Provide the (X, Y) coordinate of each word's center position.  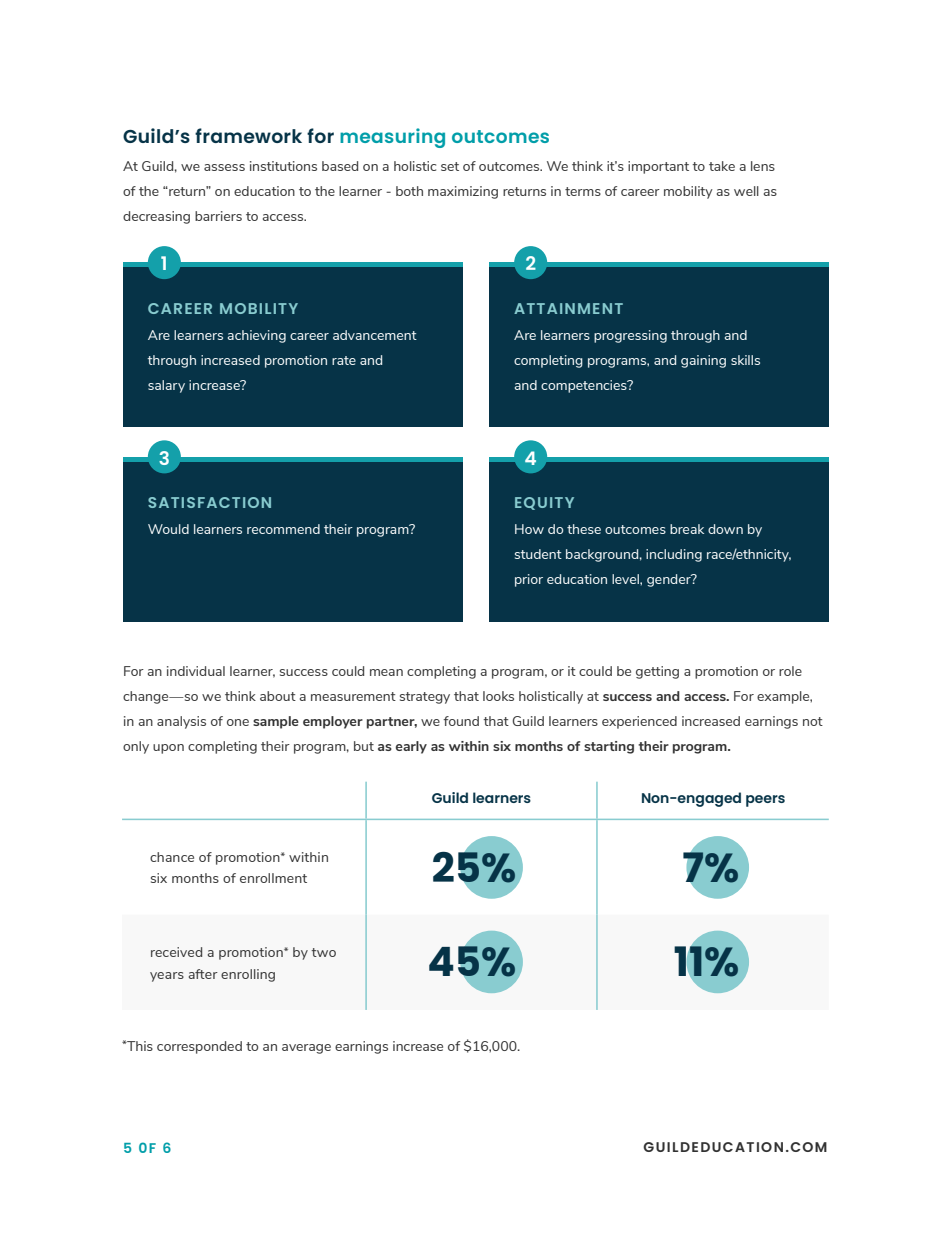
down (725, 529)
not (813, 721)
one (238, 722)
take (722, 166)
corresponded (199, 1047)
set (450, 166)
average (306, 1049)
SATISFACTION (209, 502)
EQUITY (544, 503)
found (461, 721)
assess (224, 167)
